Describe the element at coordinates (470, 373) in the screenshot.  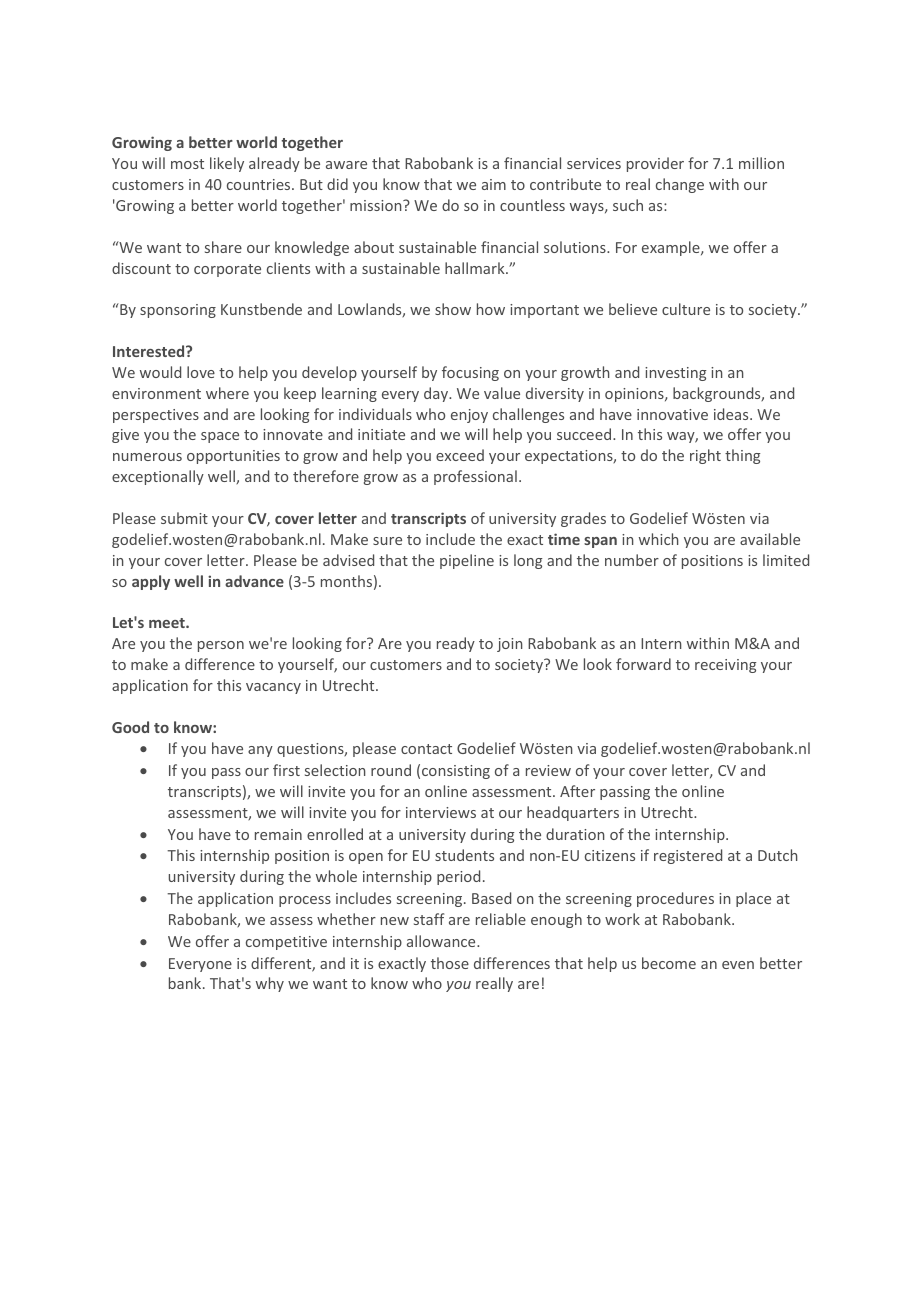
I see `focusing` at that location.
